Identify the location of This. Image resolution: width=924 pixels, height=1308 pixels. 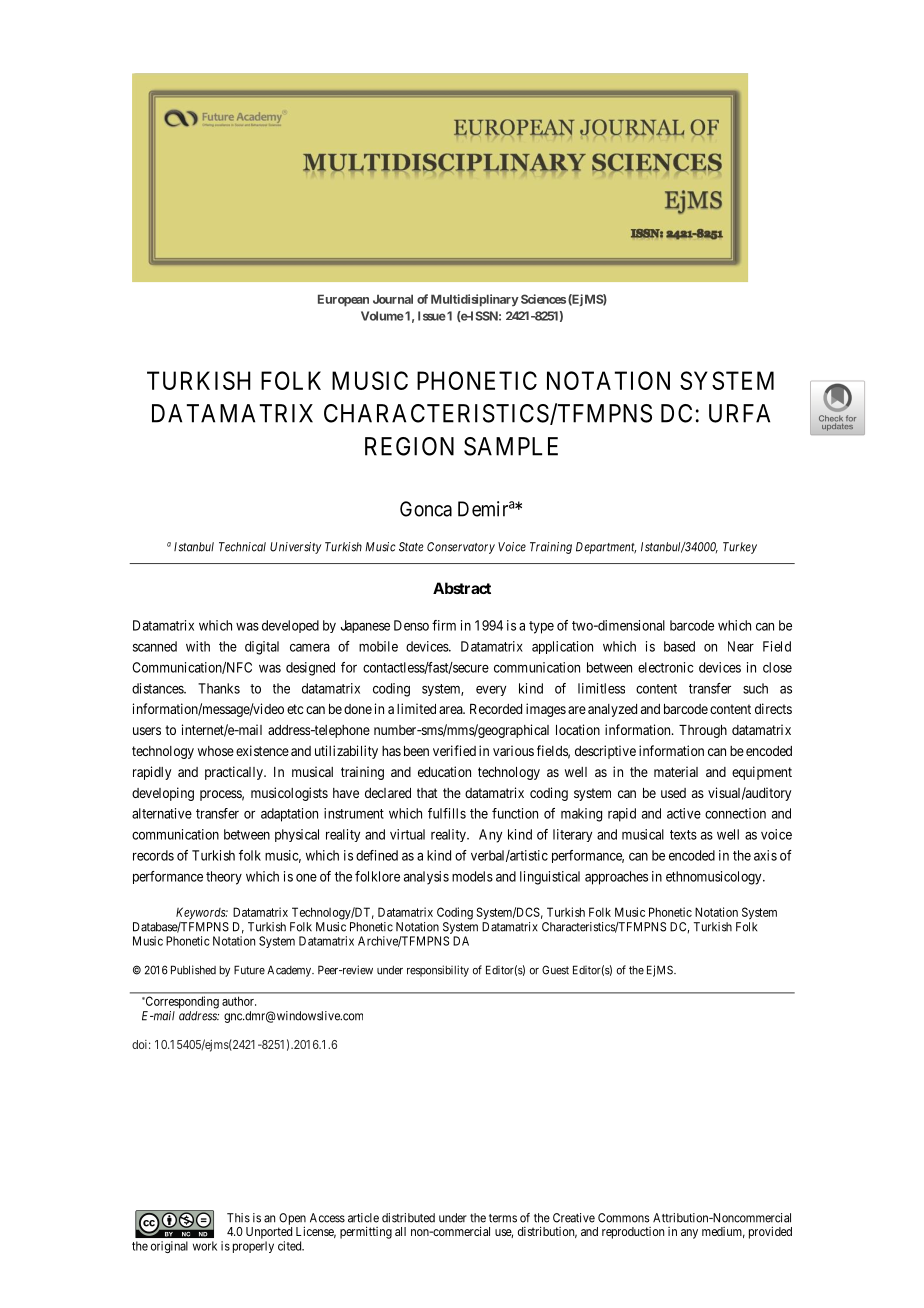
(238, 1218).
